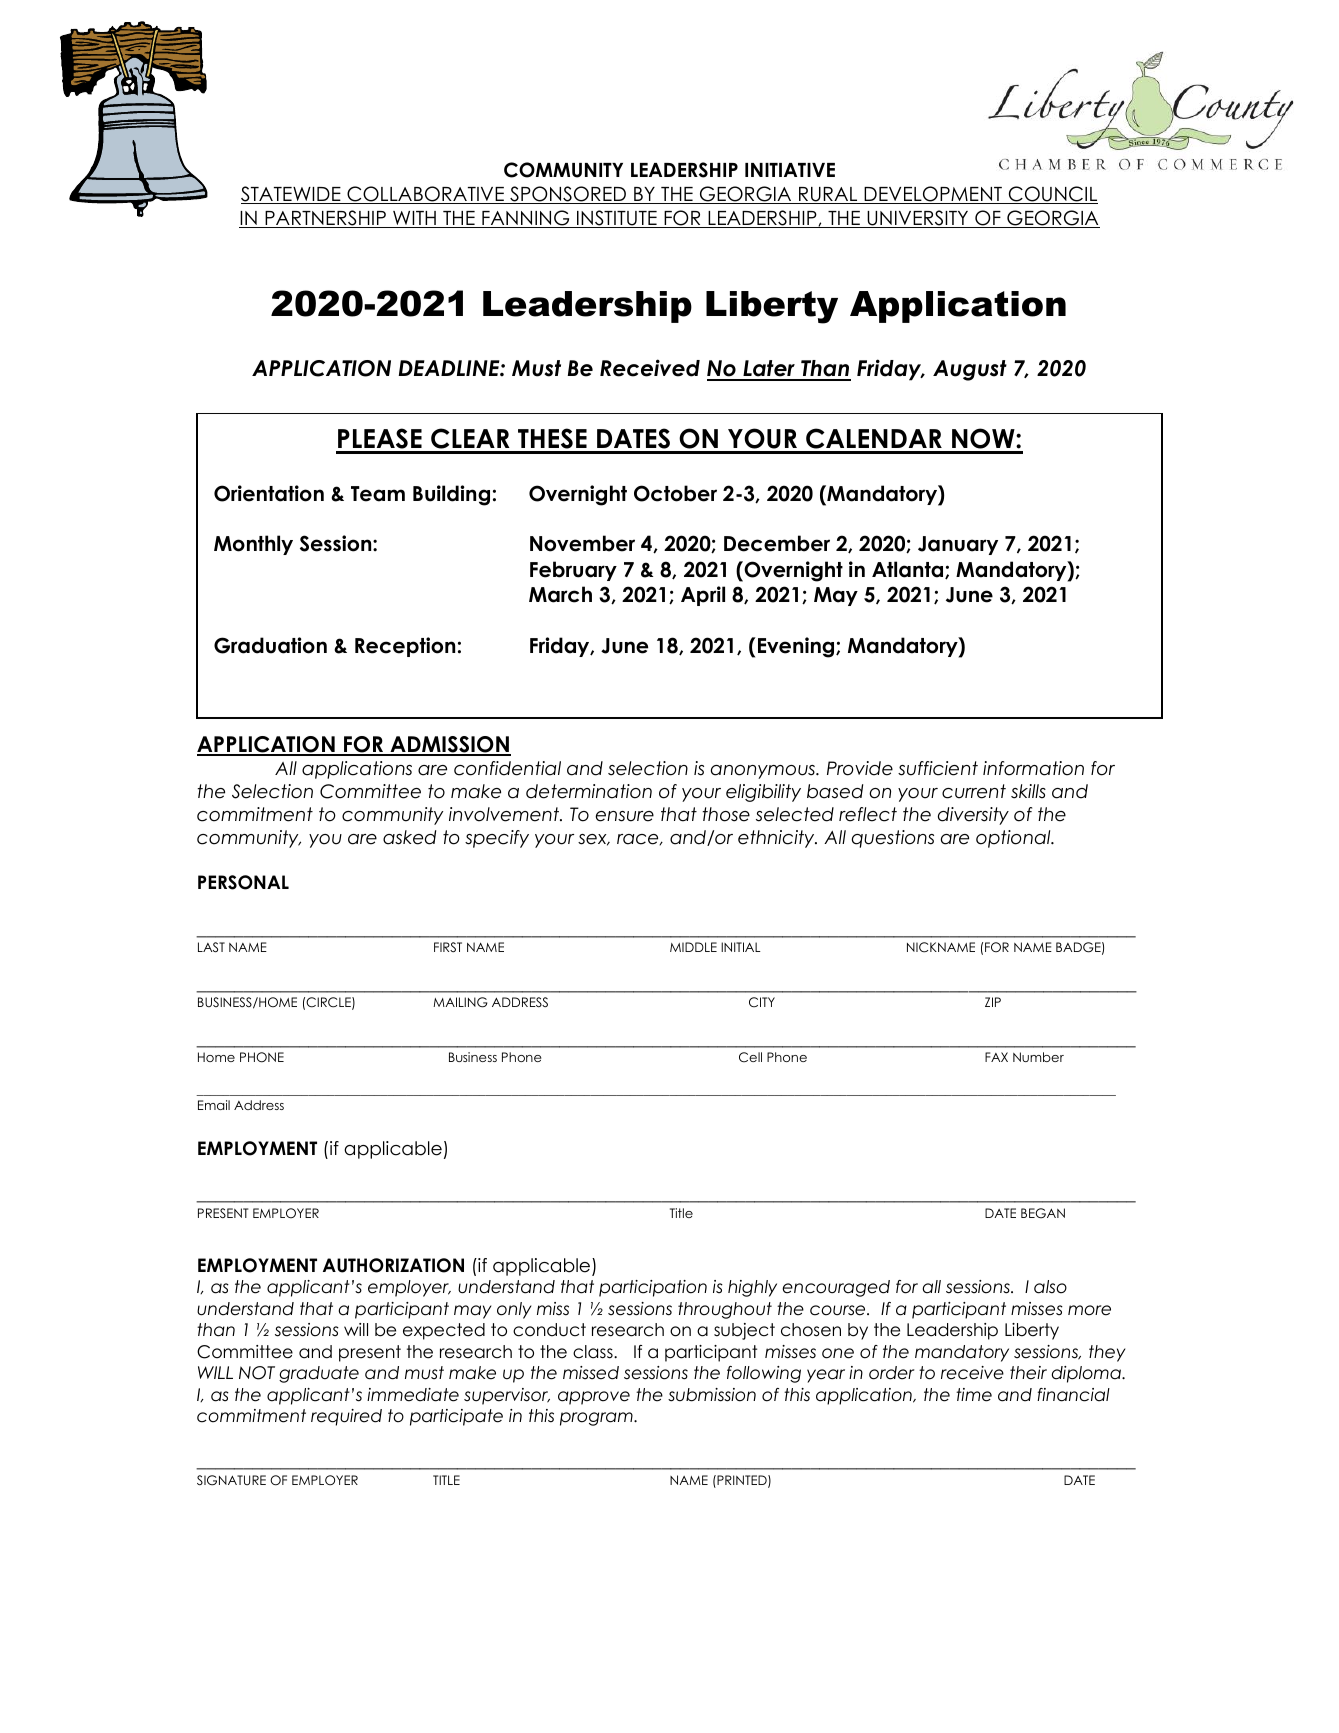 The width and height of the document is (1339, 1733). What do you see at coordinates (409, 837) in the document?
I see `asked` at bounding box center [409, 837].
